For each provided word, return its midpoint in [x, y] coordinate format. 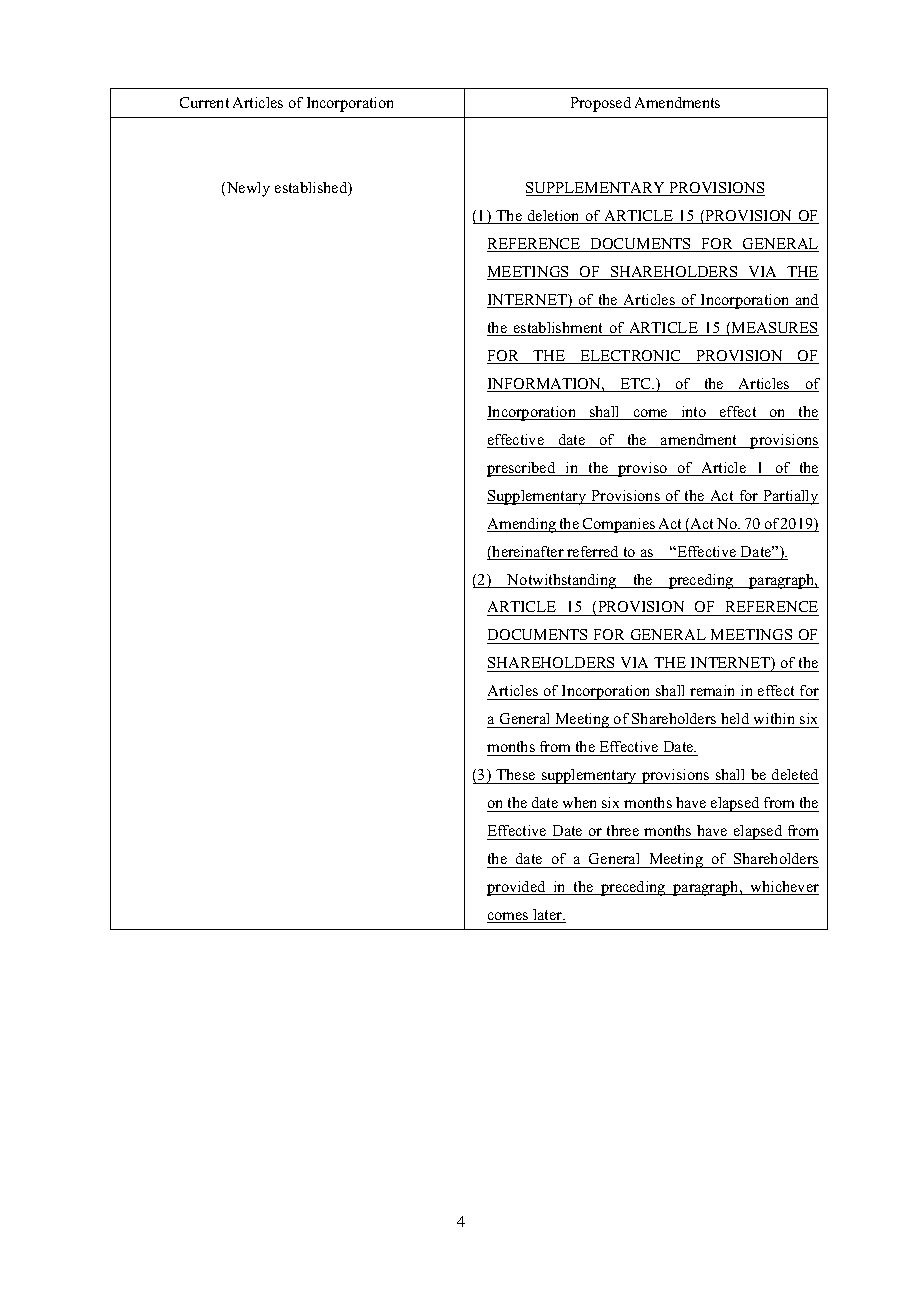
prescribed [522, 469]
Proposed [601, 104]
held [735, 720]
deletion [554, 217]
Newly [247, 189]
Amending [522, 525]
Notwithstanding [562, 581]
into [693, 413]
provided [517, 888]
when [579, 802]
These [515, 774]
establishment [559, 329]
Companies [619, 525]
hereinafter [528, 553]
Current [204, 102]
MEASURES [774, 329]
